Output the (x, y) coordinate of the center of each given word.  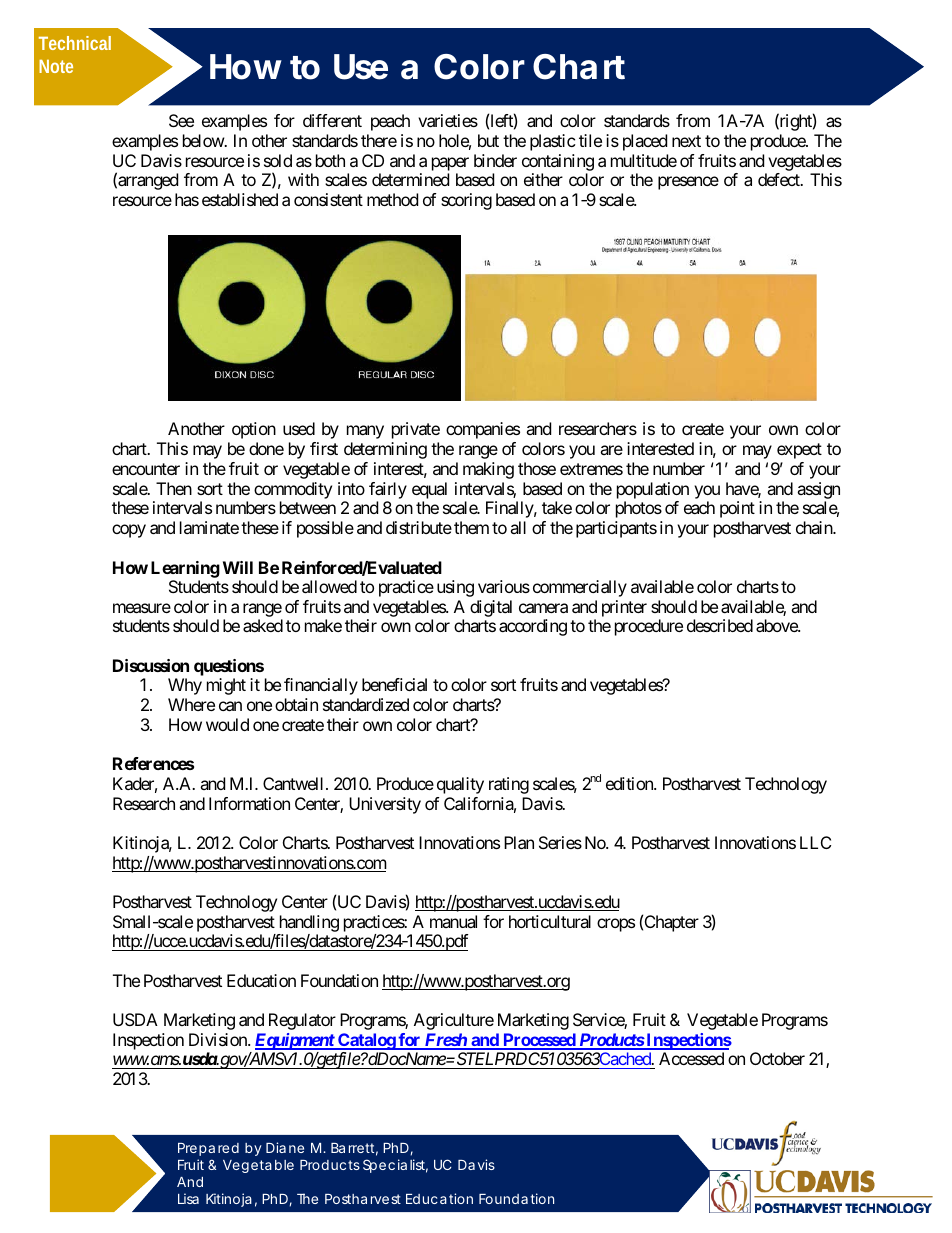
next (686, 141)
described (720, 625)
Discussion (151, 665)
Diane (285, 1147)
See (181, 120)
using (455, 588)
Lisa (188, 1198)
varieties (448, 120)
